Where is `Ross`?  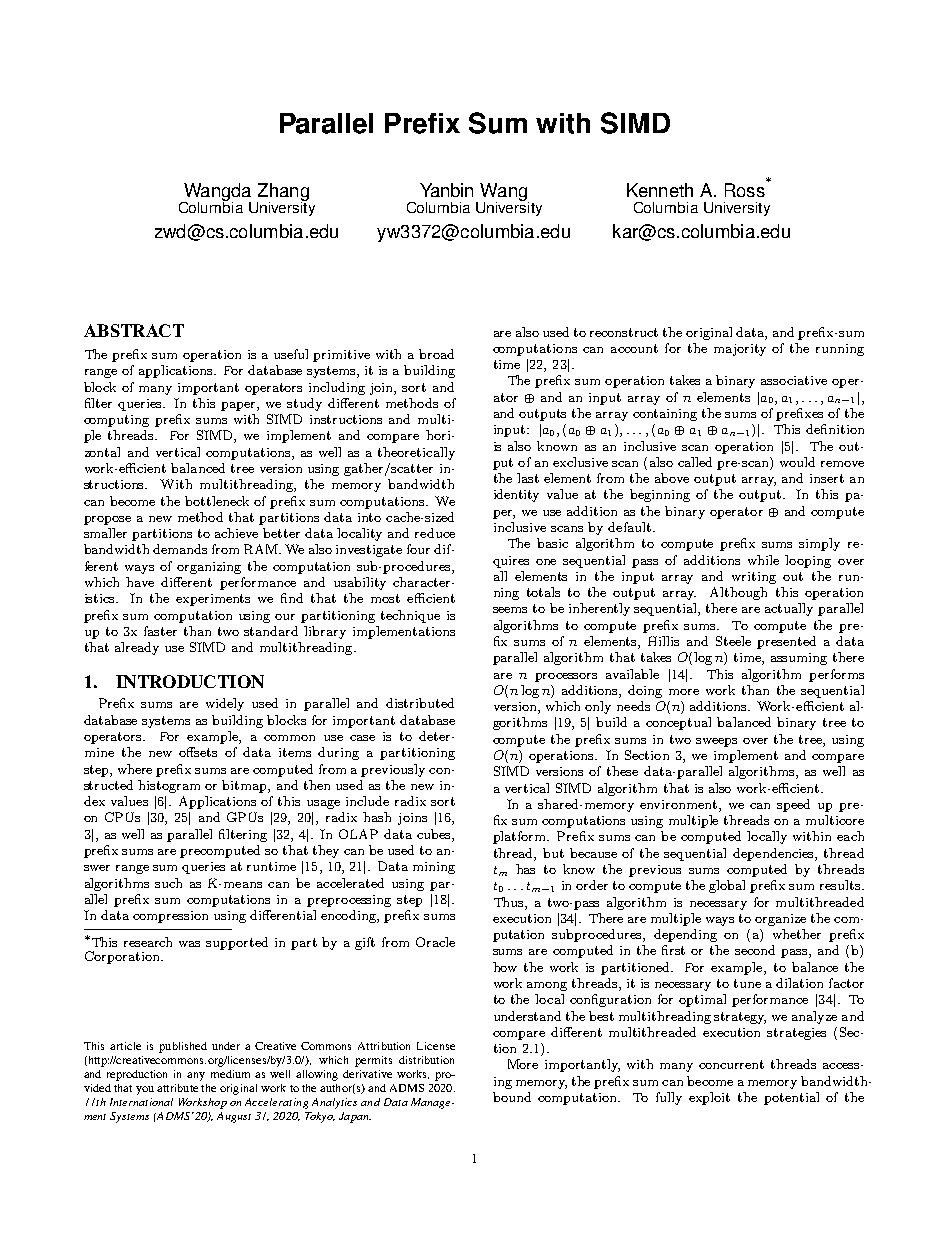
Ross is located at coordinates (745, 190).
